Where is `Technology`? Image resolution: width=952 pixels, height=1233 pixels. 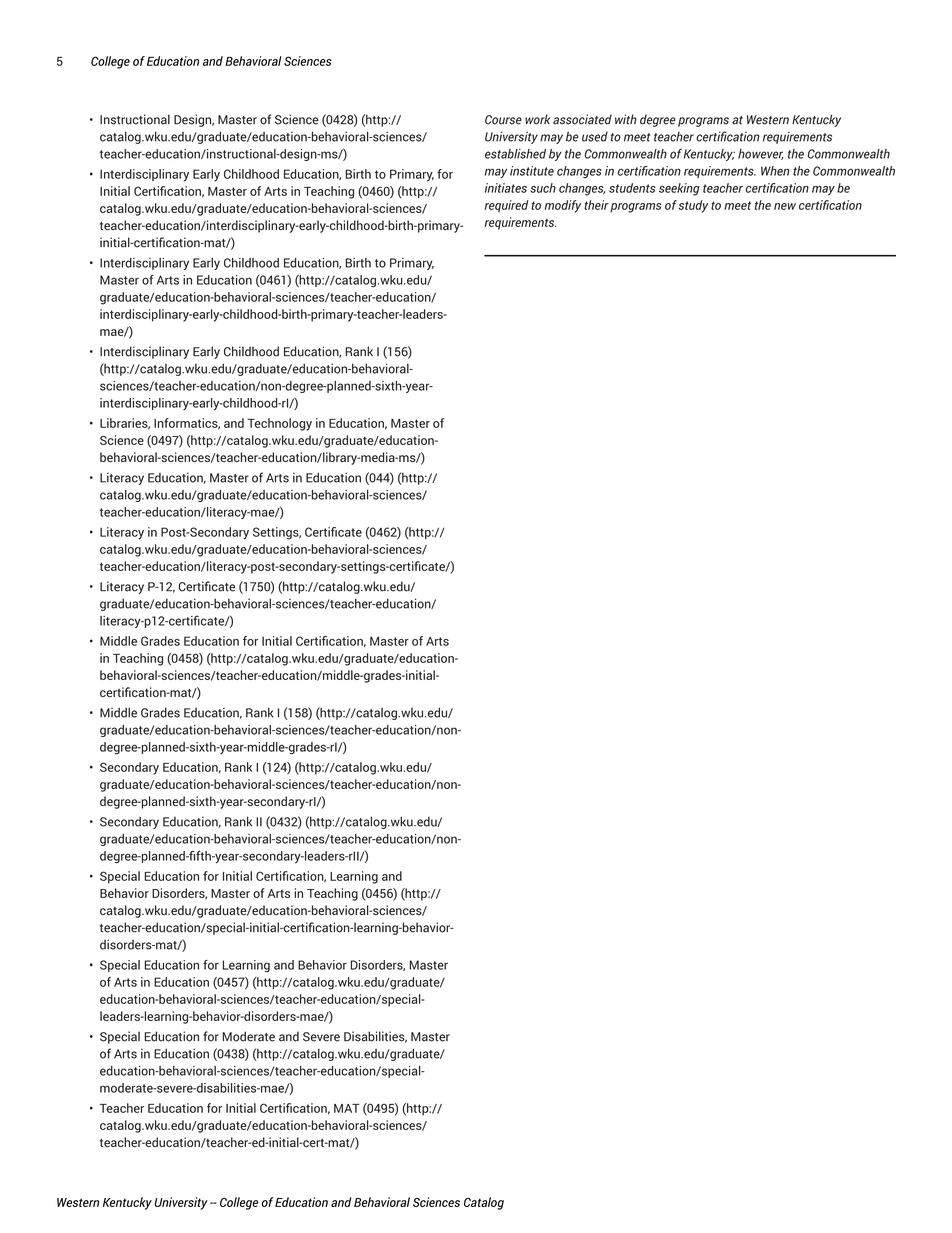
Technology is located at coordinates (279, 424).
